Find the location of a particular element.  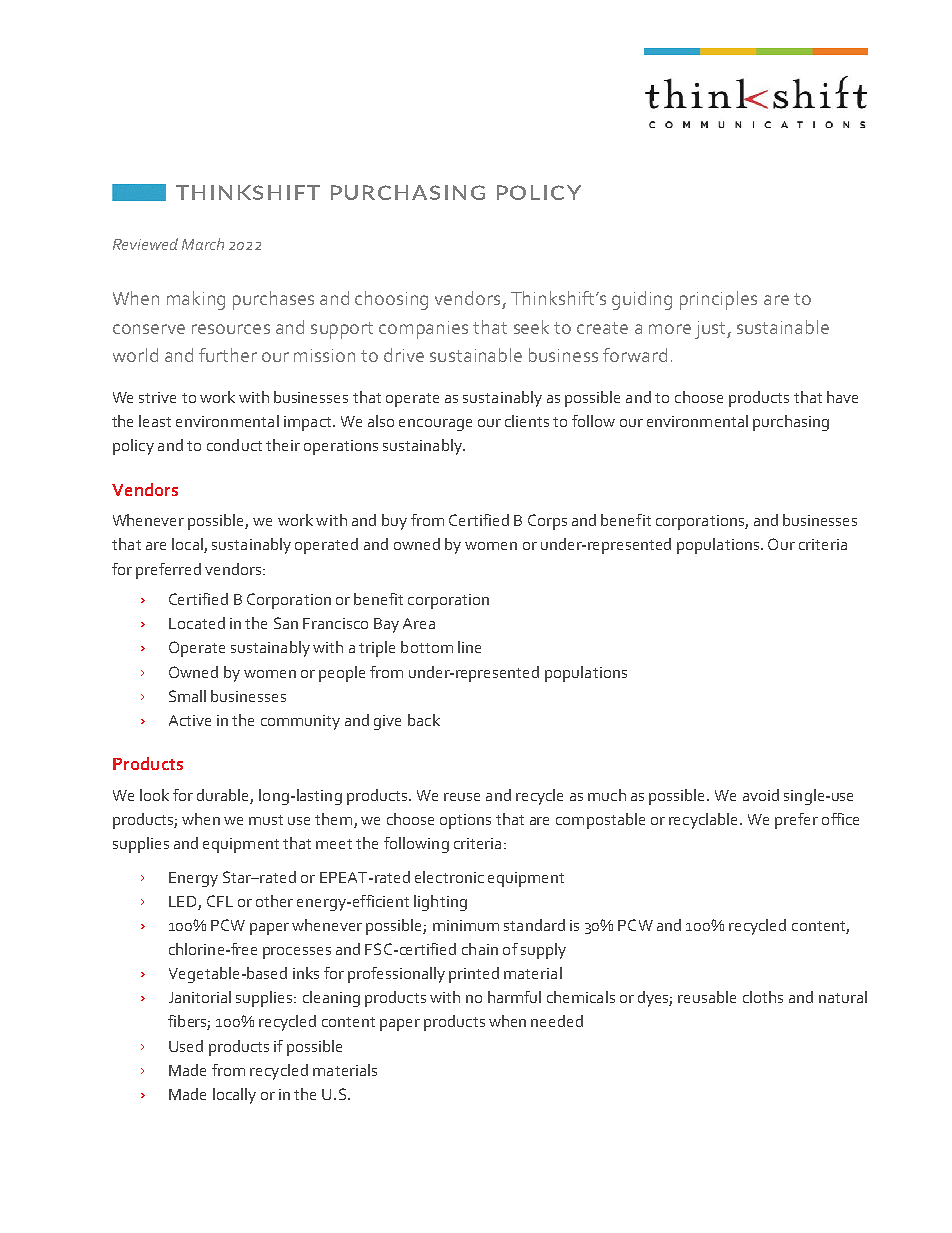

must is located at coordinates (266, 820).
